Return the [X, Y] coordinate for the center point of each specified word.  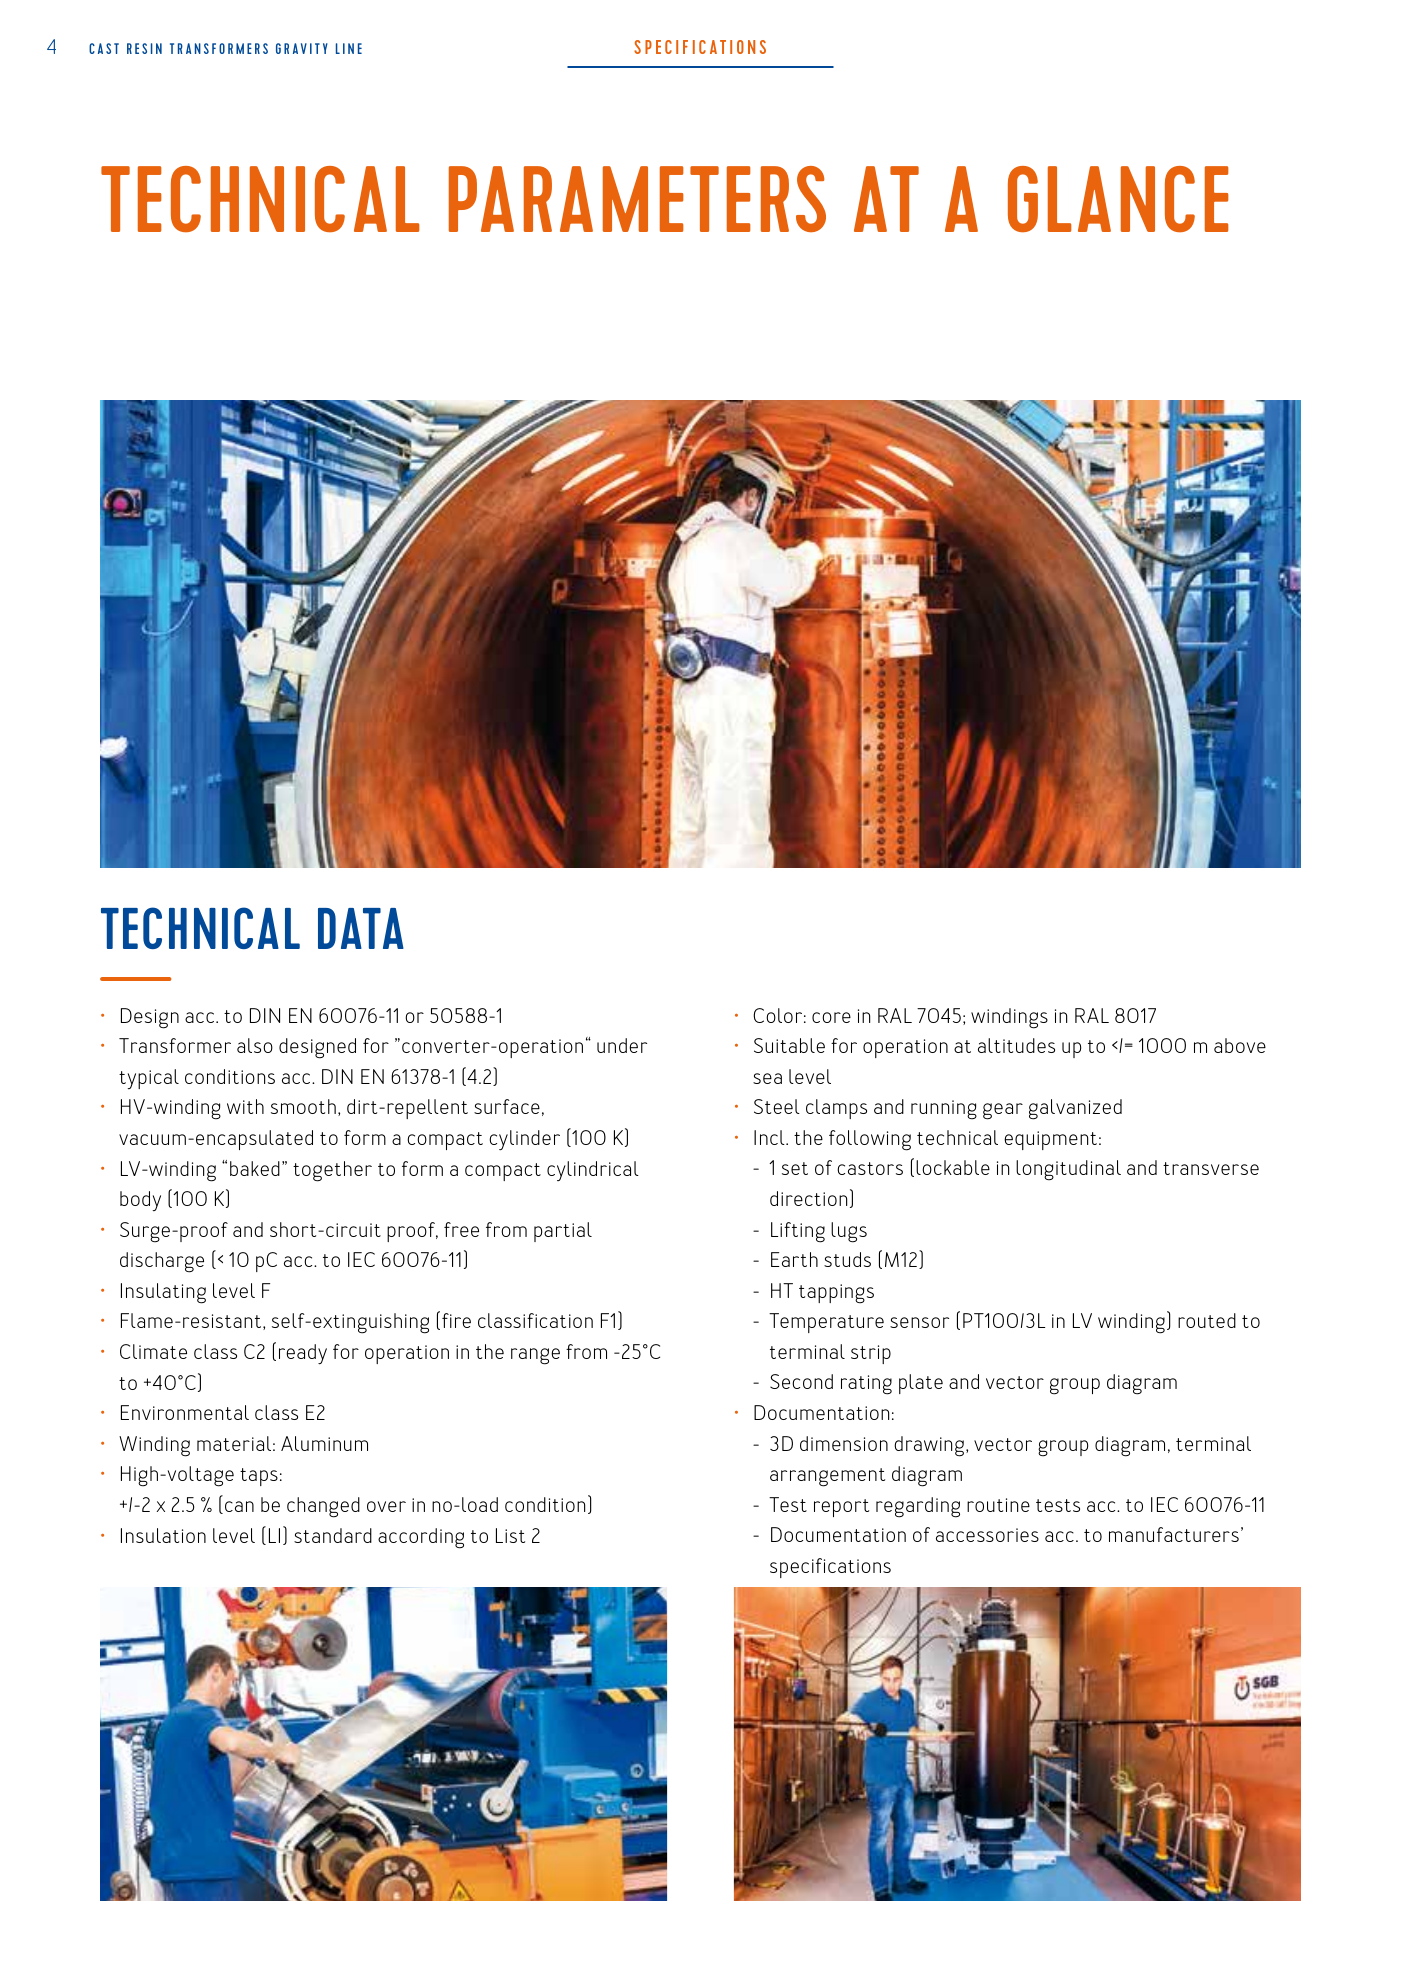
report [841, 1508]
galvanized [1075, 1109]
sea [767, 1078]
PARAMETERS [637, 199]
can [239, 1506]
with [245, 1106]
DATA [361, 928]
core [831, 1017]
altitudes [1016, 1045]
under [622, 1045]
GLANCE [1118, 199]
